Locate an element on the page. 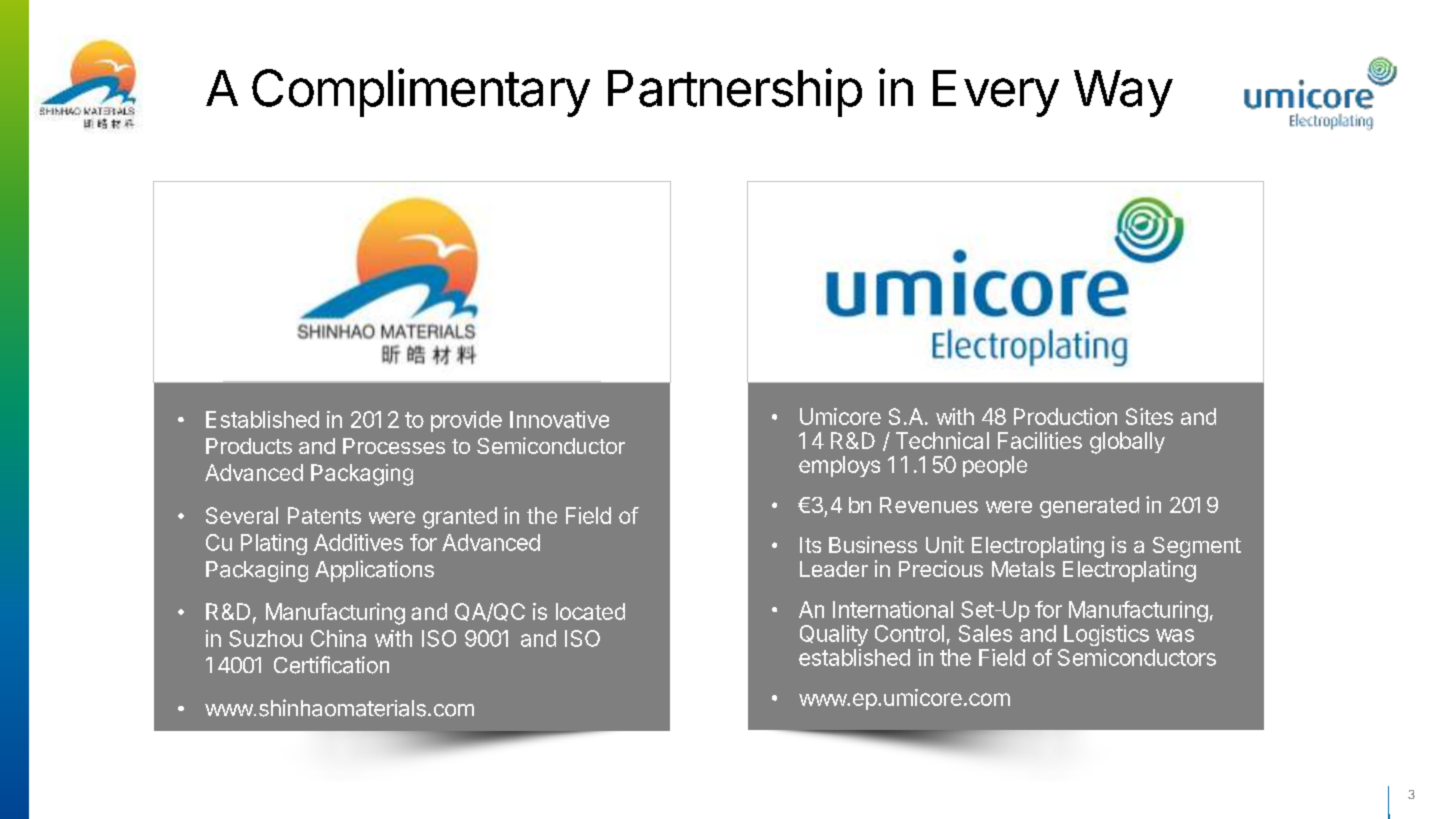 The image size is (1456, 819). Complimentary is located at coordinates (421, 92).
